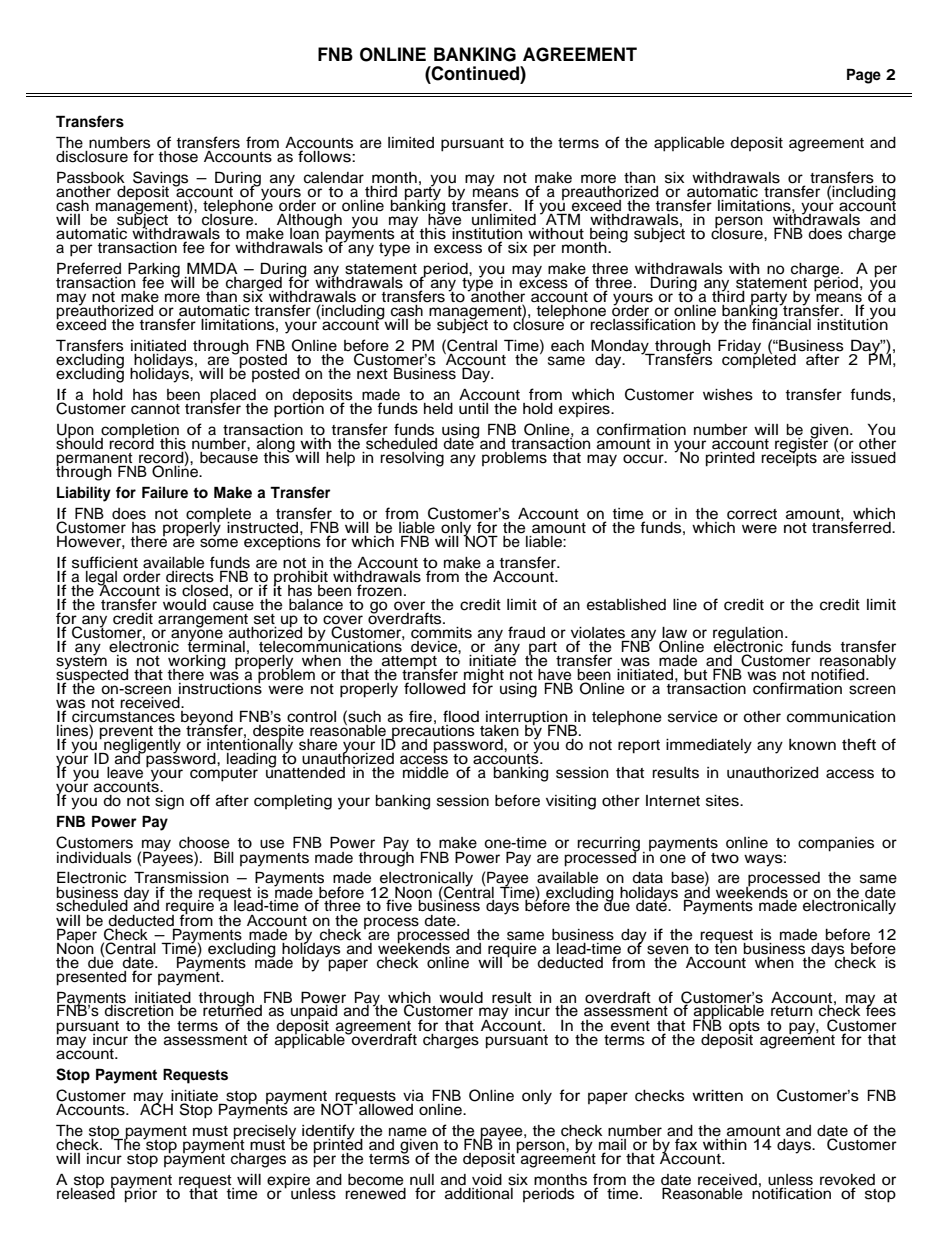 This screenshot has width=952, height=1233. Describe the element at coordinates (864, 76) in the screenshot. I see `Page` at that location.
